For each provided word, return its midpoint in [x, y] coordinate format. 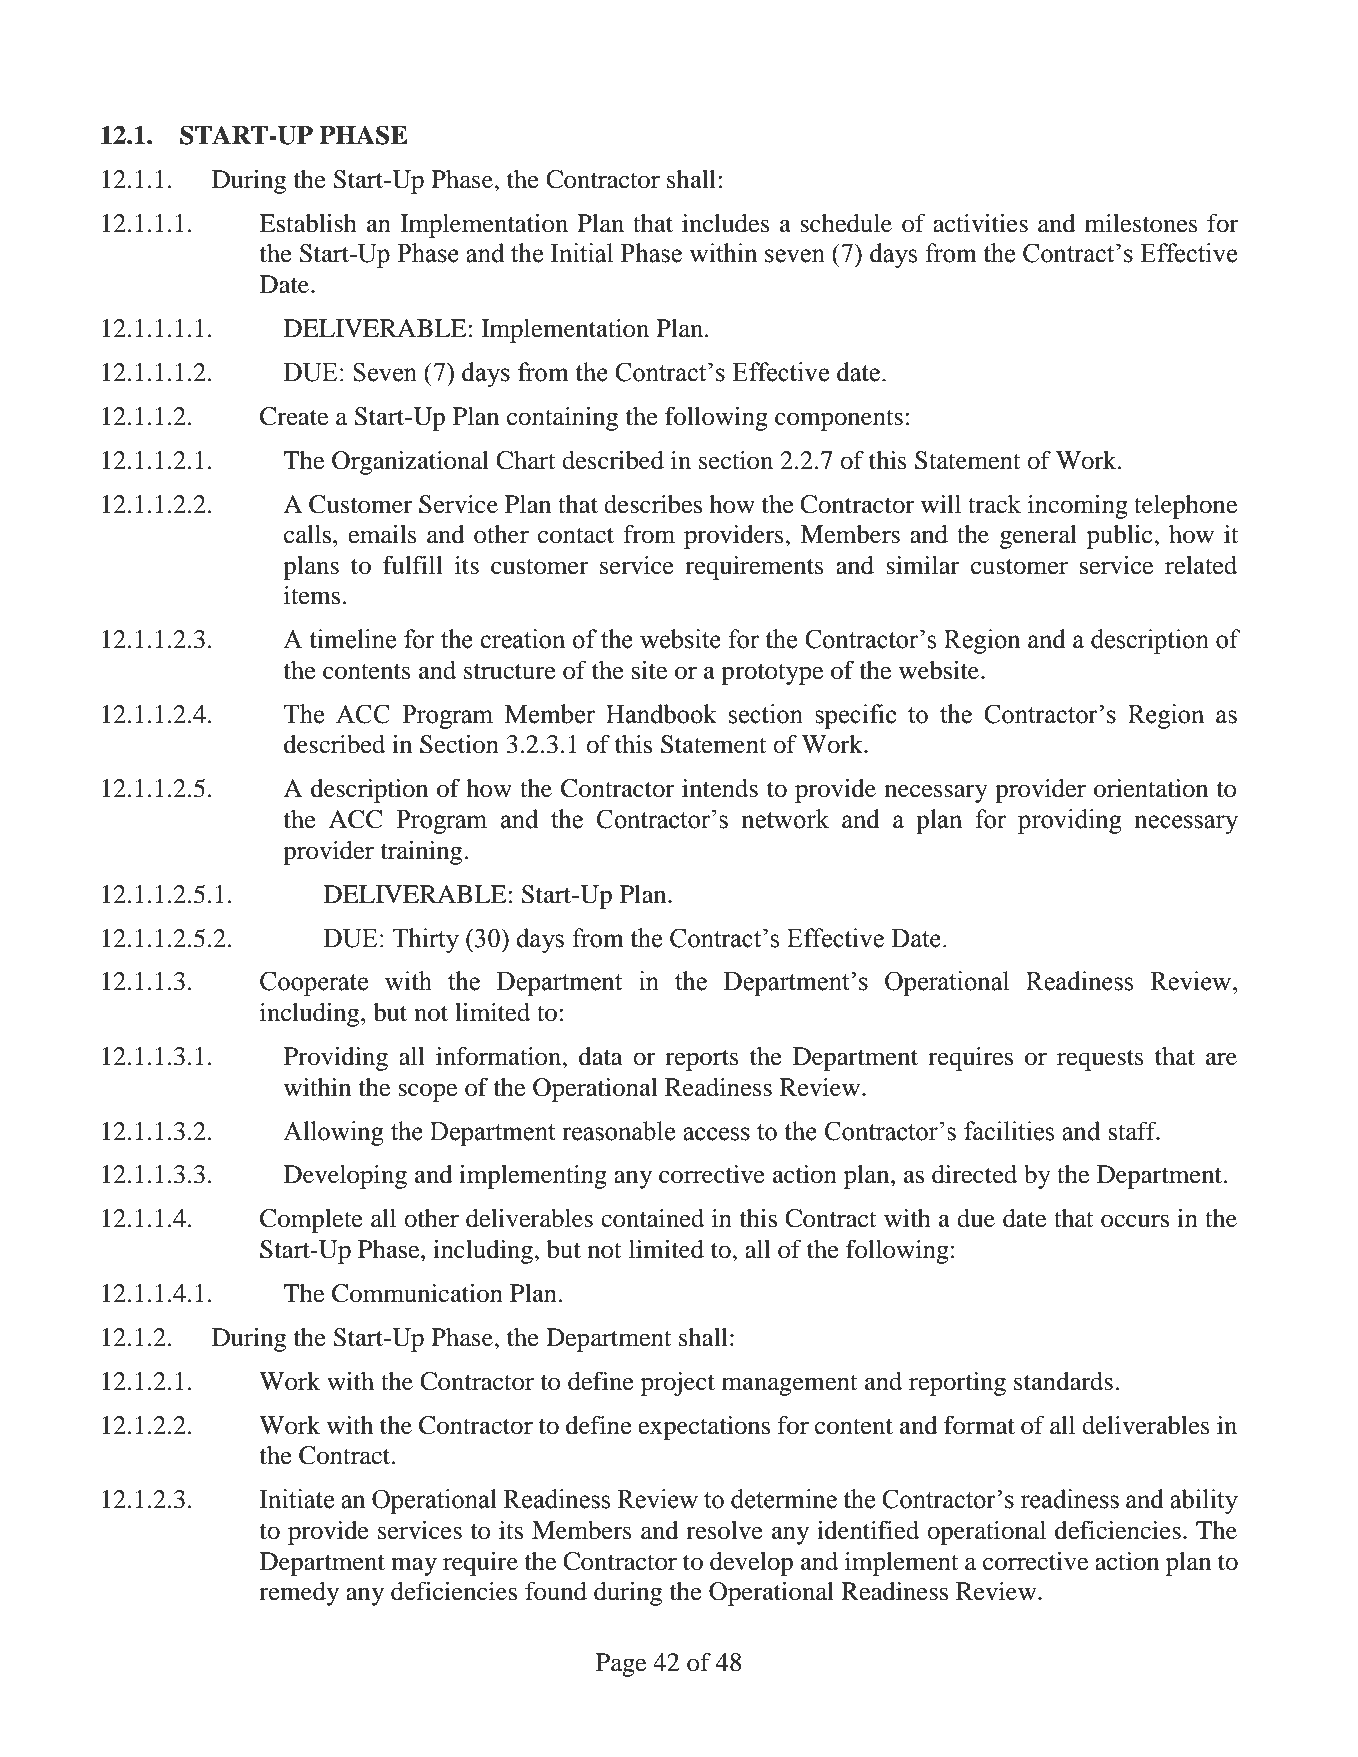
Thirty [425, 940]
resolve [724, 1530]
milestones [1141, 223]
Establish [308, 223]
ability [1204, 1501]
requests [1100, 1060]
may [414, 1566]
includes [726, 223]
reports [702, 1060]
